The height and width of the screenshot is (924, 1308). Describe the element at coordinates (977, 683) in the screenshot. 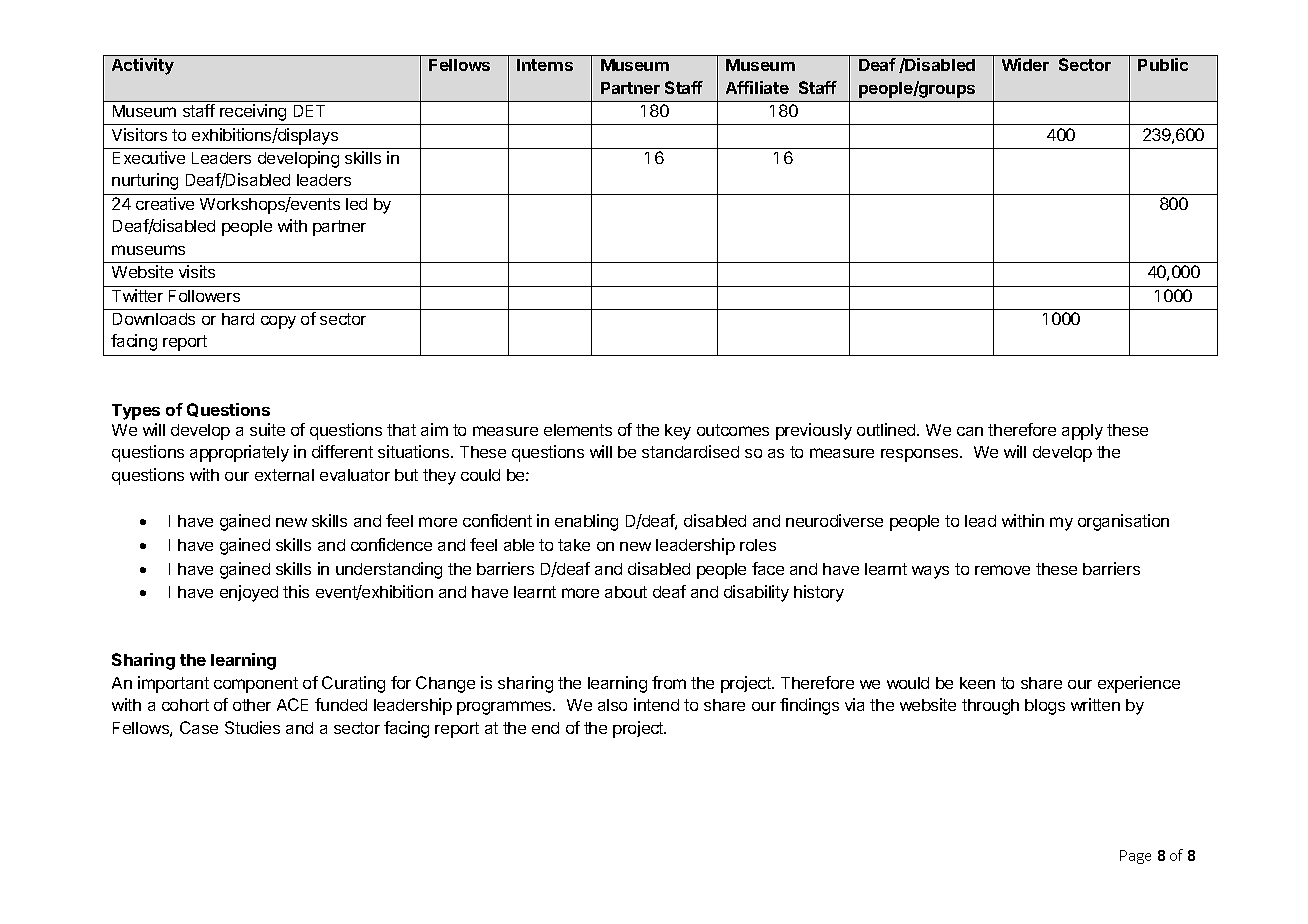

I see `keen` at that location.
